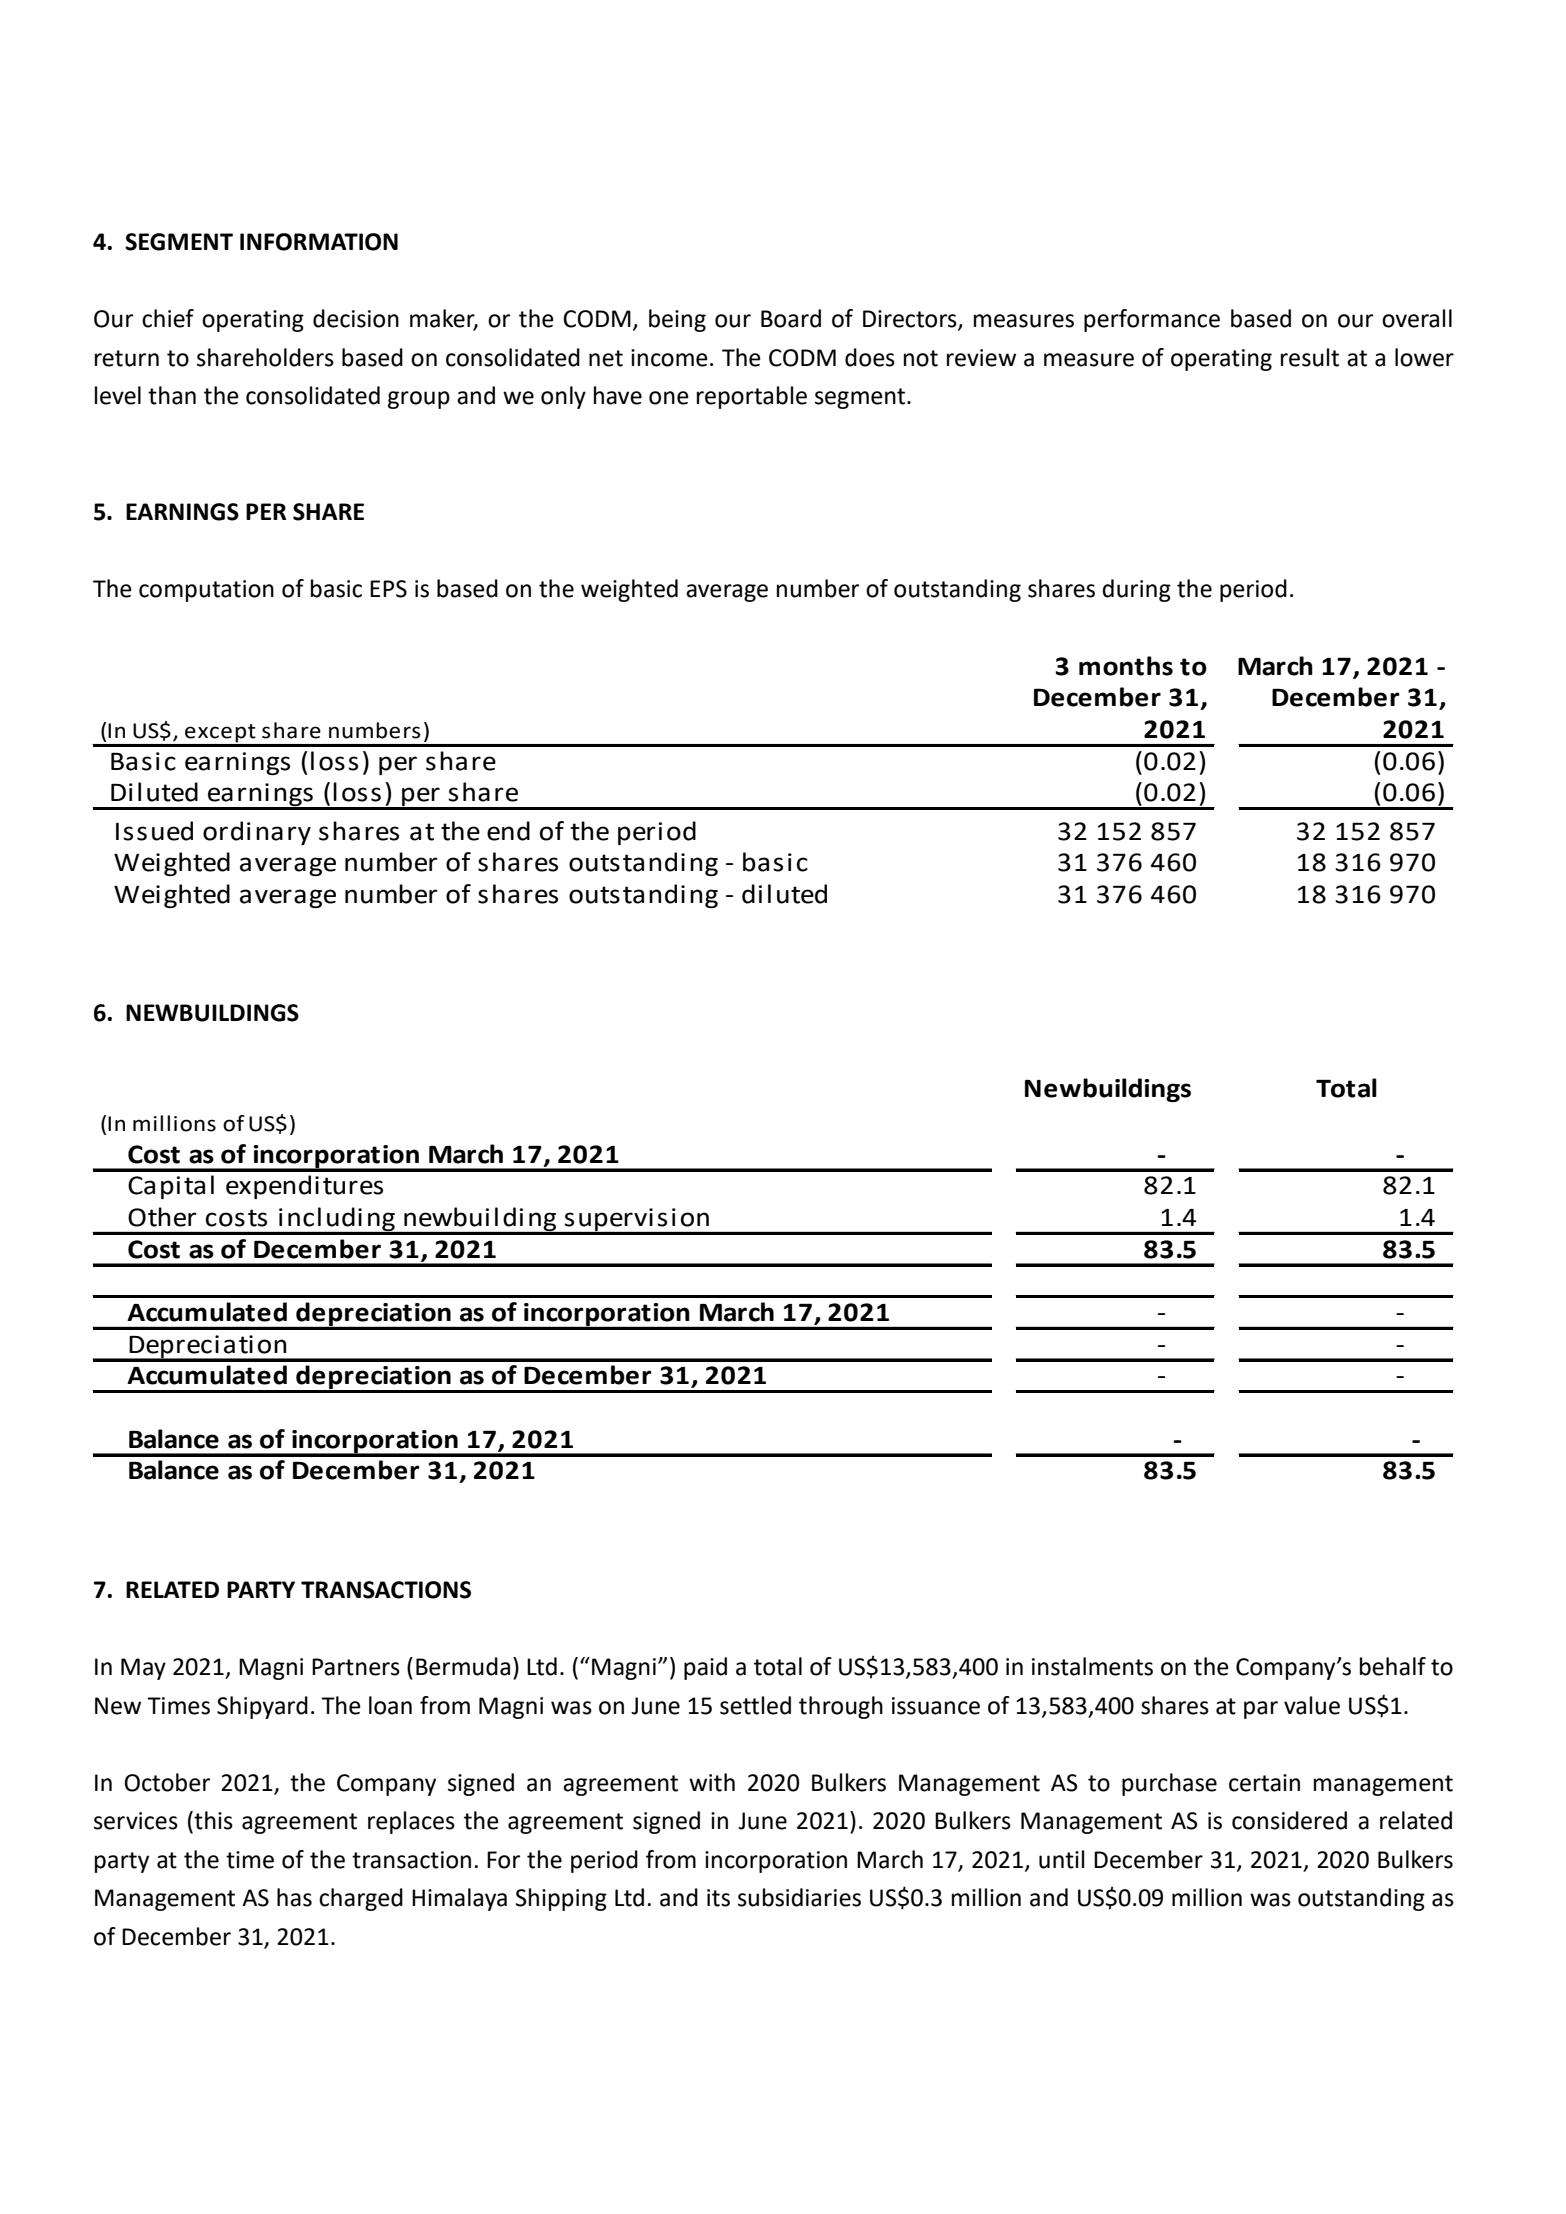 The width and height of the screenshot is (1566, 2214). I want to click on instalments, so click(1092, 1666).
